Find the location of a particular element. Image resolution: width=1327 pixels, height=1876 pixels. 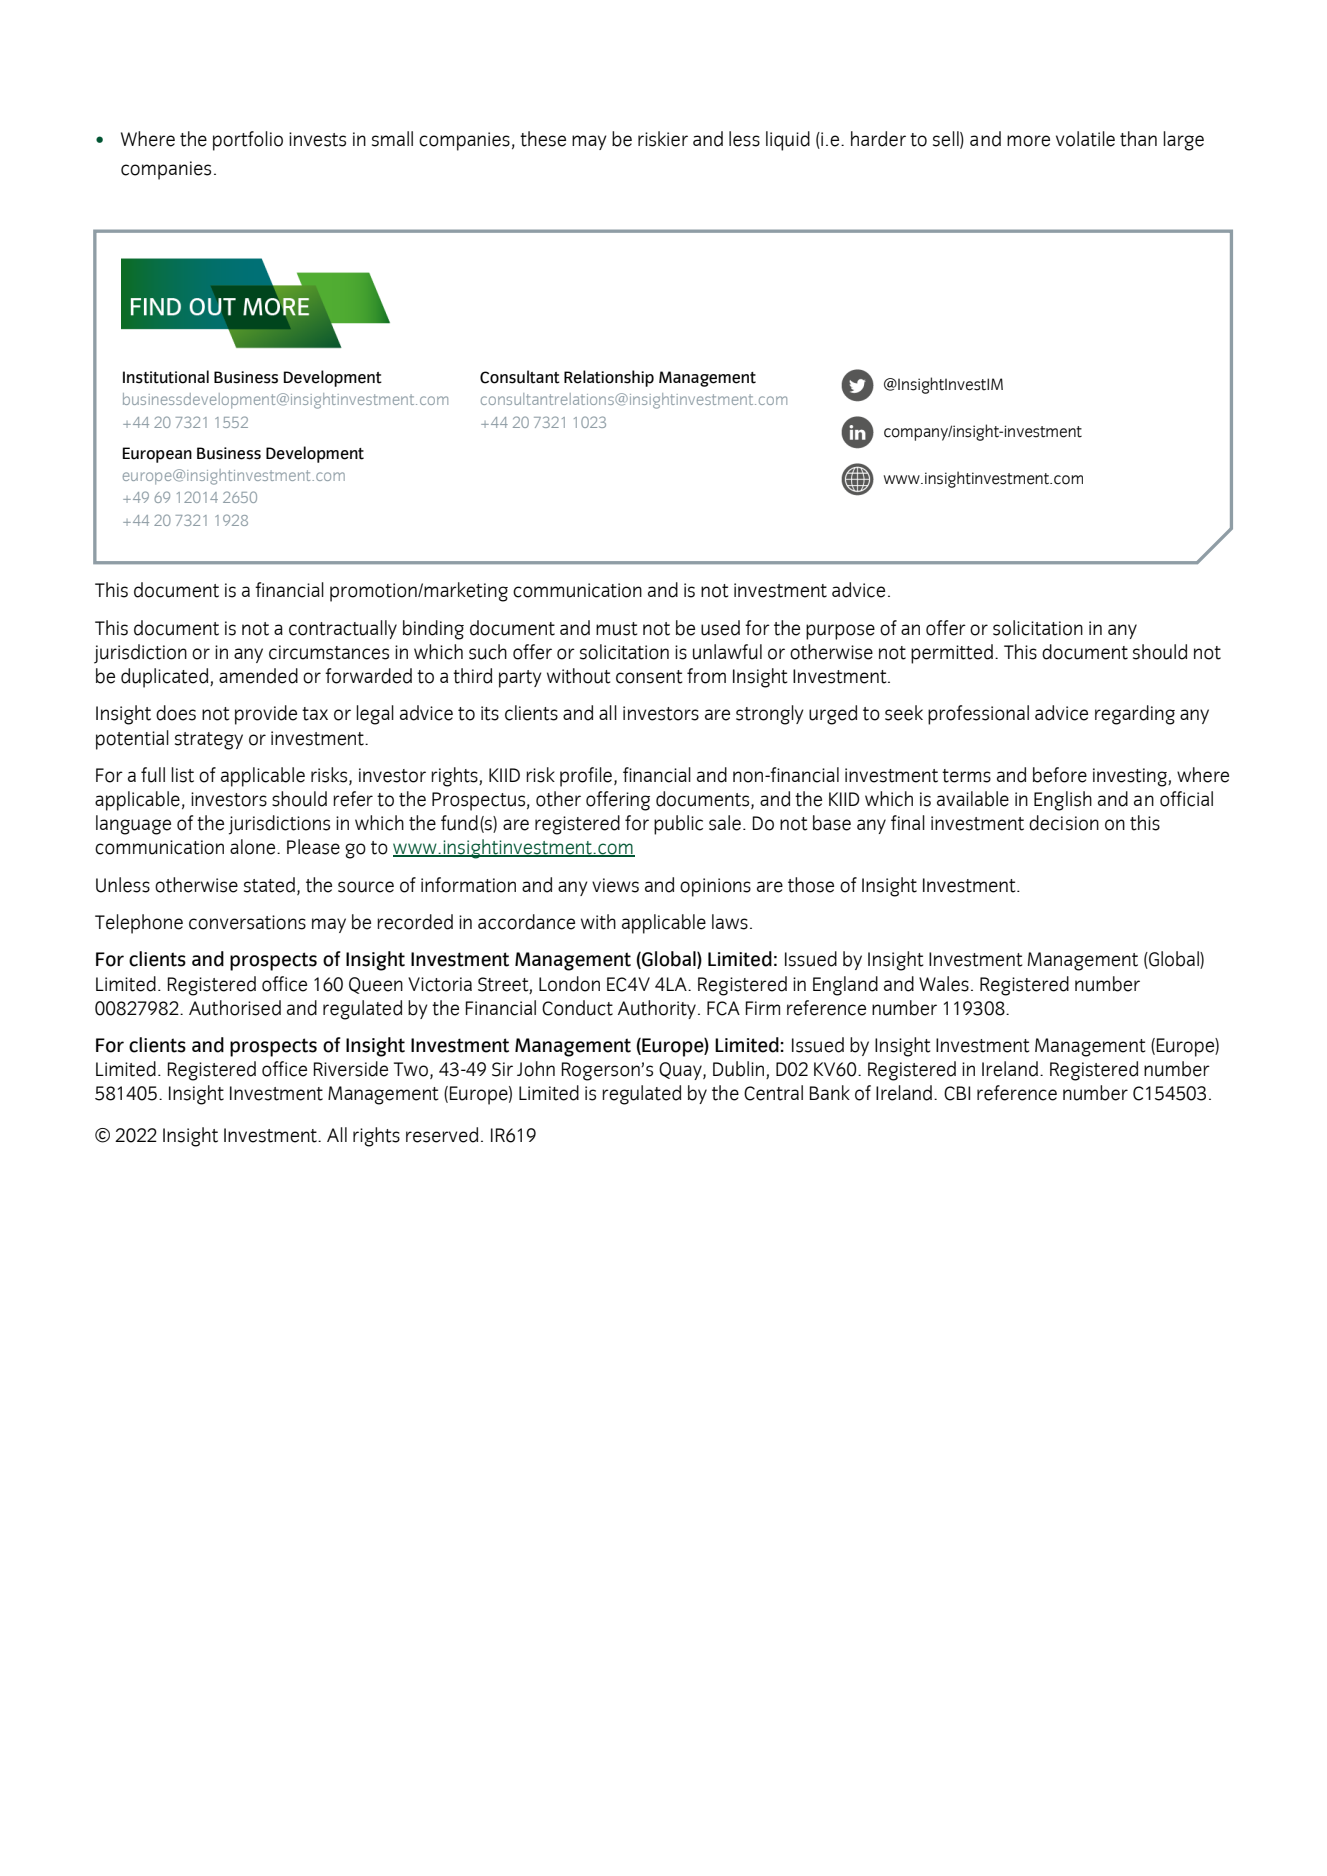

circumstances is located at coordinates (329, 652).
